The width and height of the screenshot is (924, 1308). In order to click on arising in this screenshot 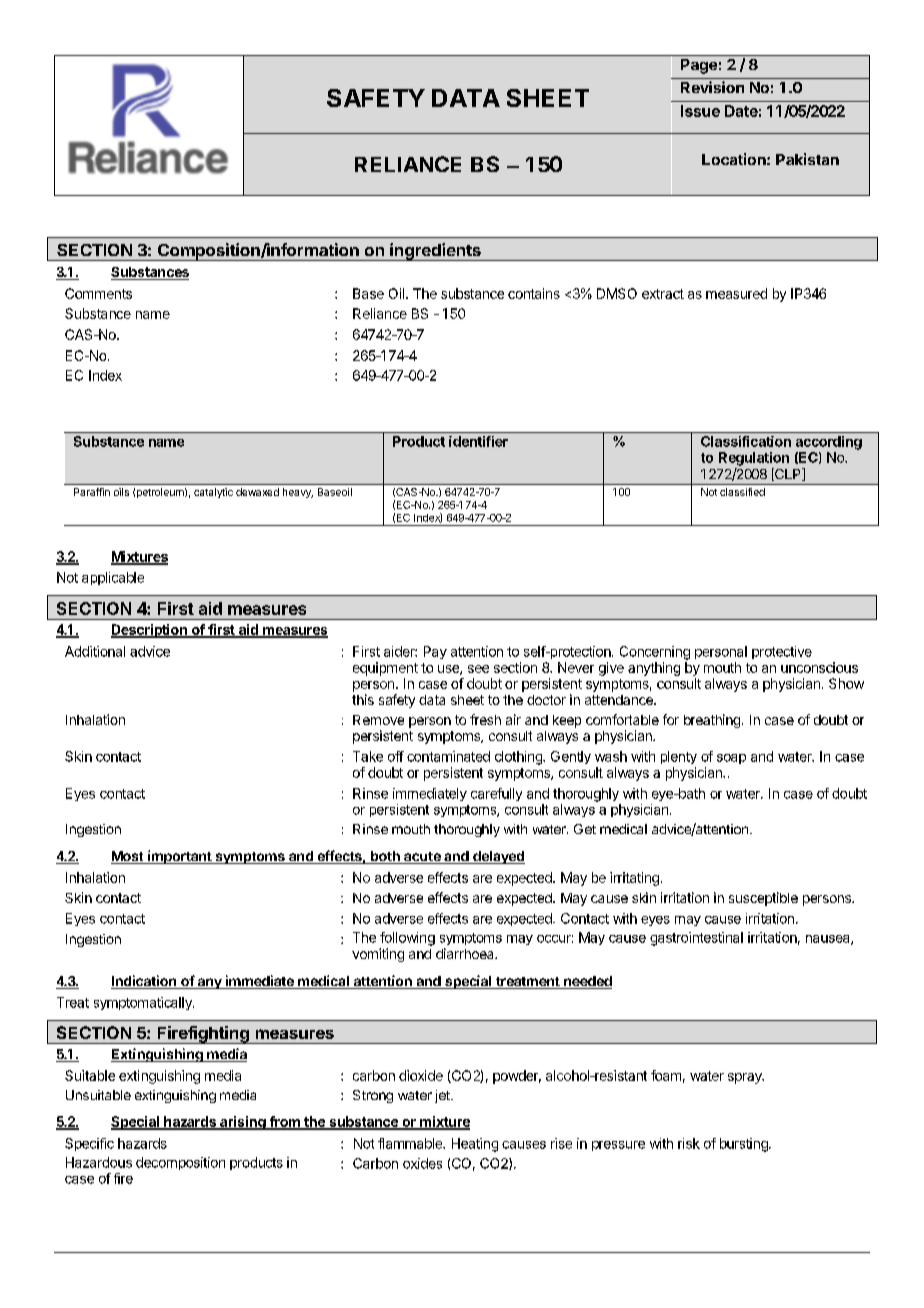, I will do `click(243, 1123)`.
